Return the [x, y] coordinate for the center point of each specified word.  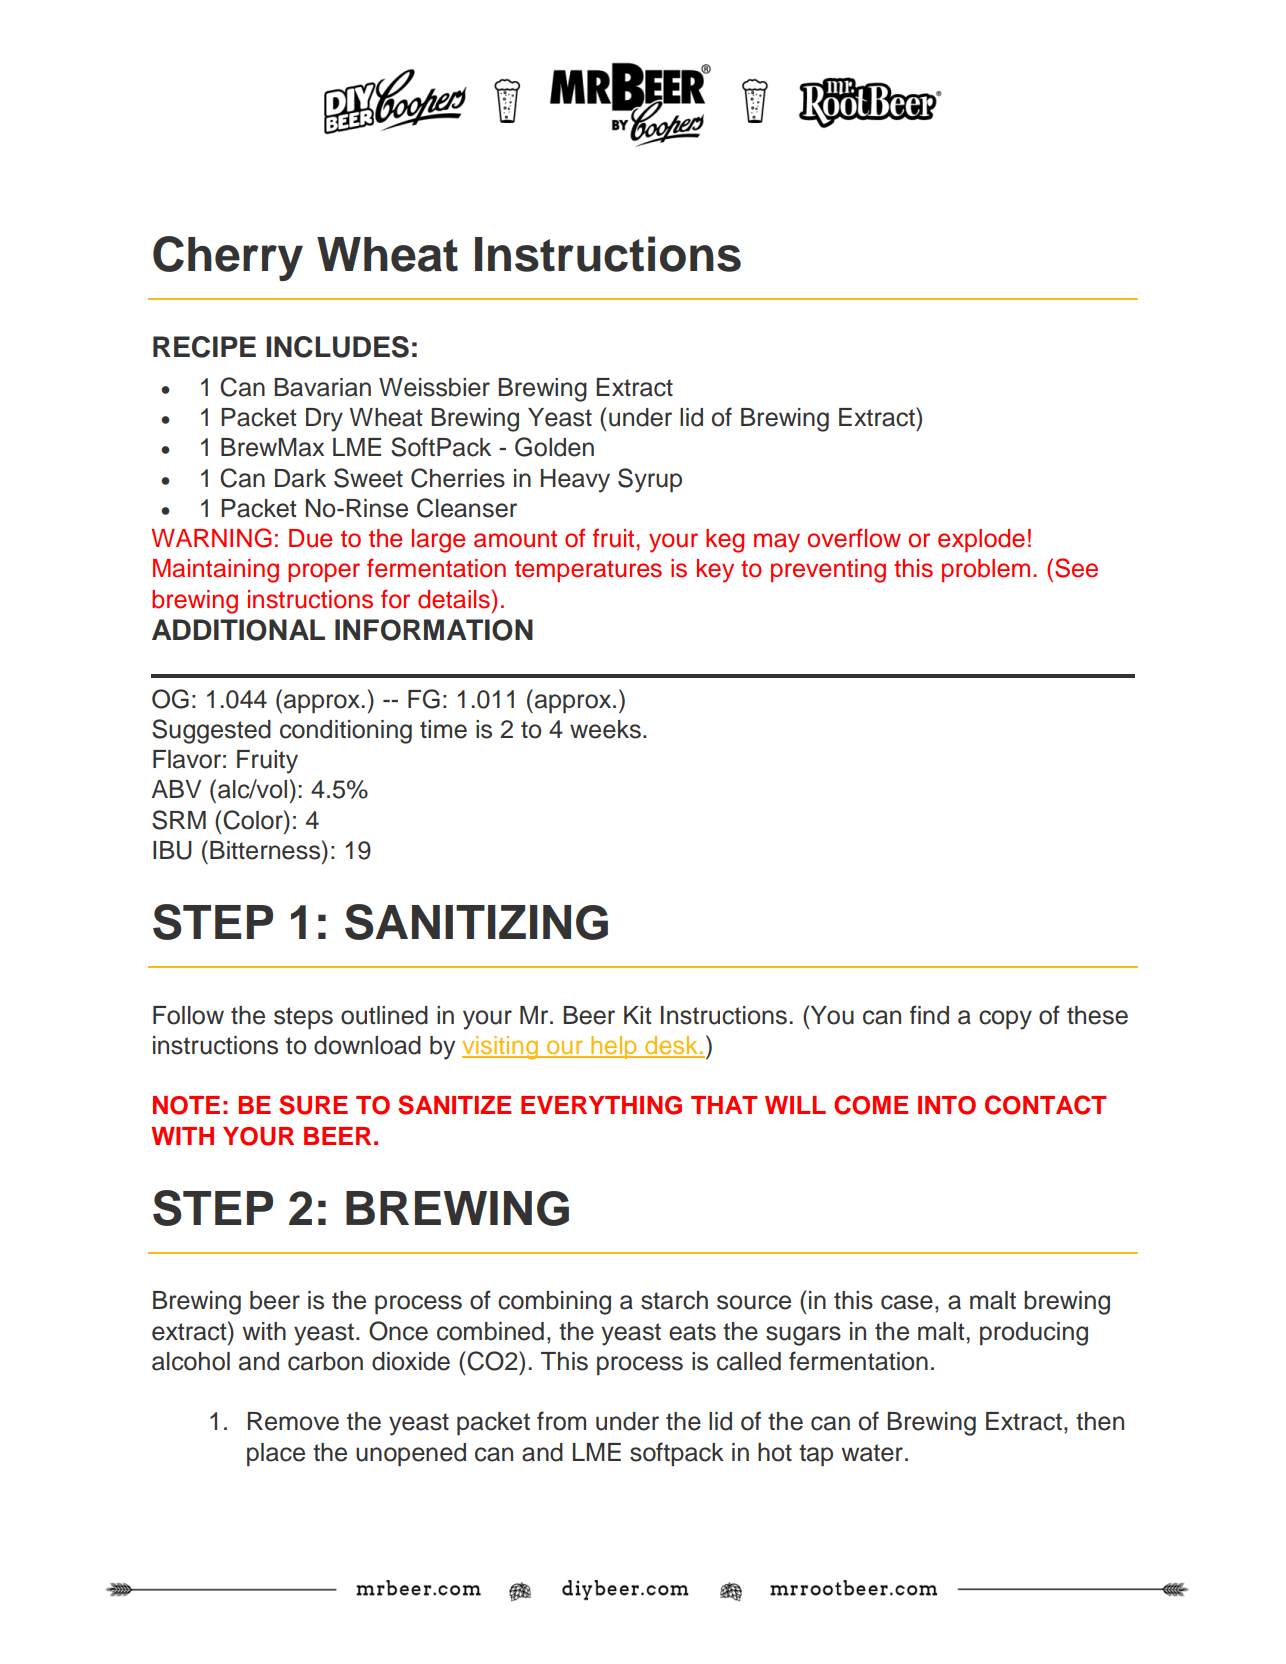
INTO [947, 1105]
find [929, 1015]
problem [986, 570]
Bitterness [266, 850]
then [1100, 1421]
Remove [293, 1421]
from [561, 1421]
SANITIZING [476, 922]
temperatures [588, 571]
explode [981, 540]
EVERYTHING [601, 1105]
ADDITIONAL [238, 630]
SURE [313, 1105]
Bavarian [322, 387]
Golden [554, 447]
